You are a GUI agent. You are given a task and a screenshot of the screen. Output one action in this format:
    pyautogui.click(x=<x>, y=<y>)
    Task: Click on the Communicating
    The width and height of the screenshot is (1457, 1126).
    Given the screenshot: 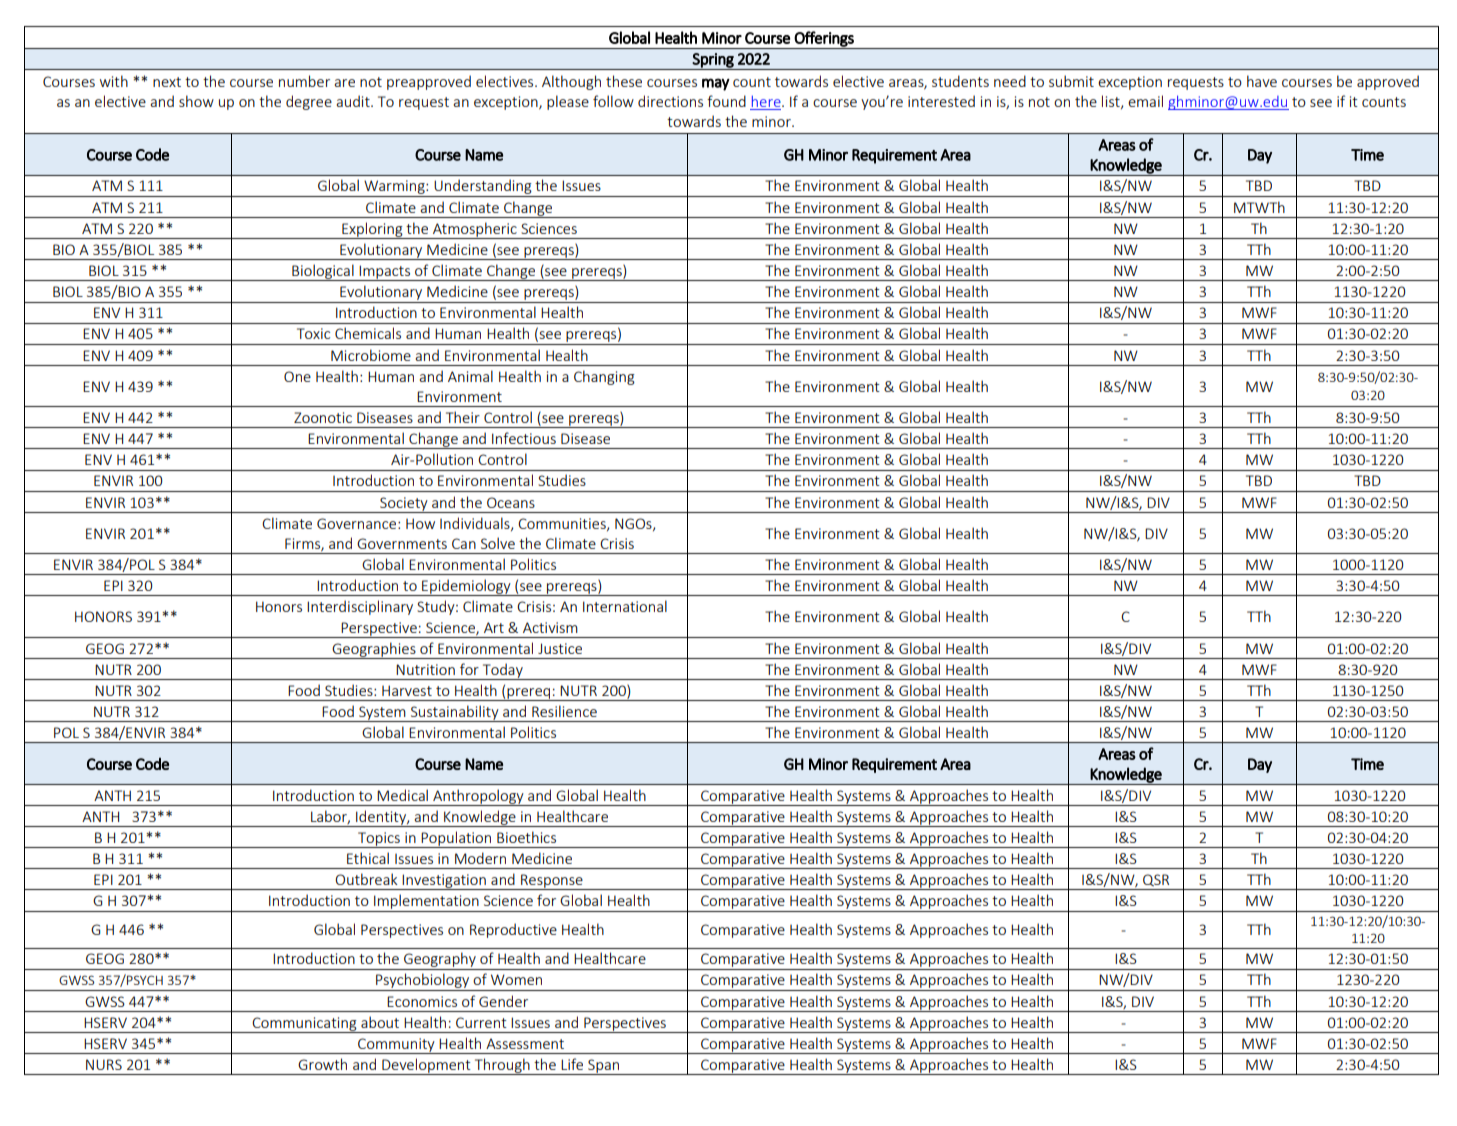 What is the action you would take?
    pyautogui.click(x=304, y=1025)
